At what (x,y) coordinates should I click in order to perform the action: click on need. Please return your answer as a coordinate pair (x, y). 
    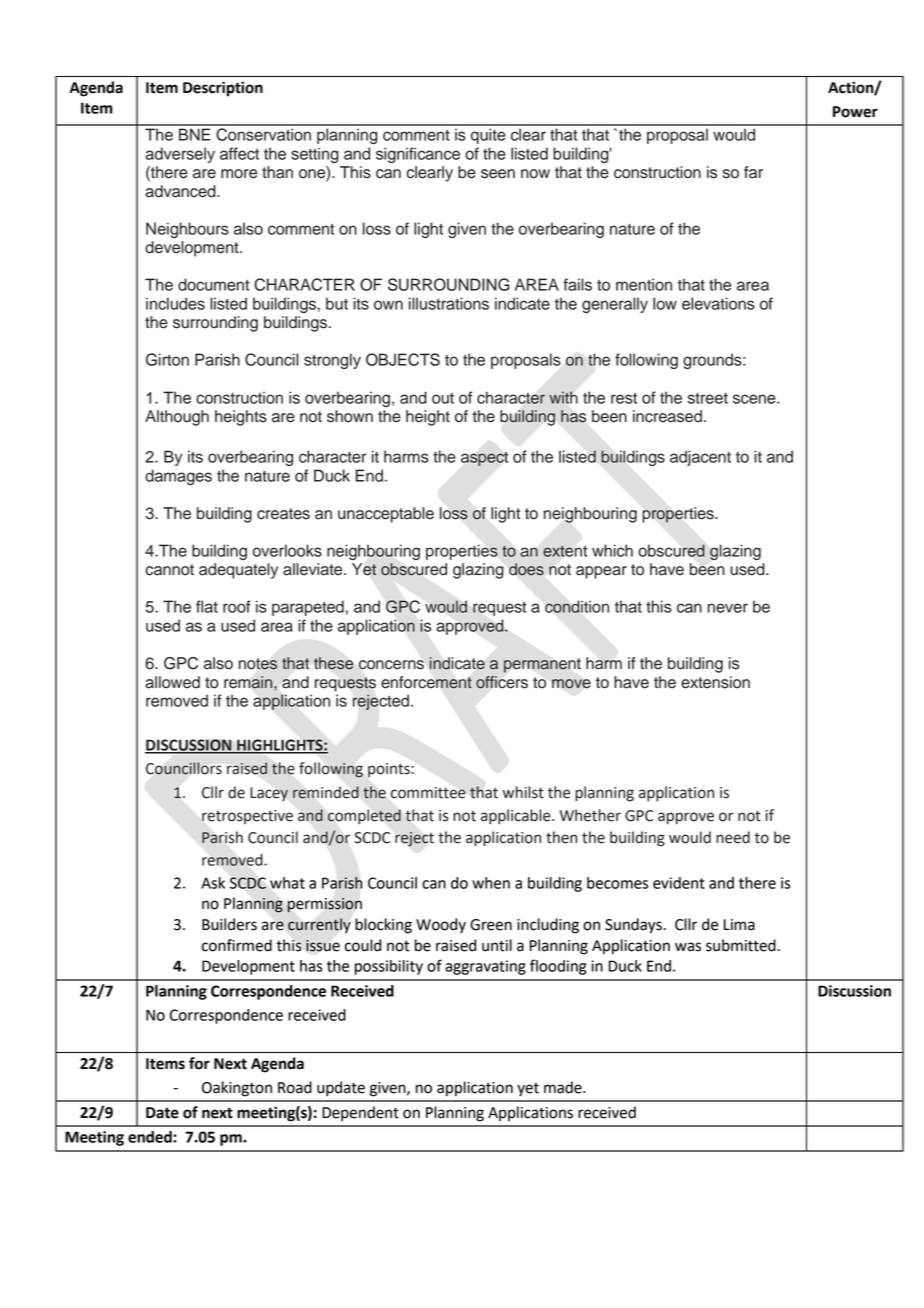
    Looking at the image, I should click on (733, 837).
